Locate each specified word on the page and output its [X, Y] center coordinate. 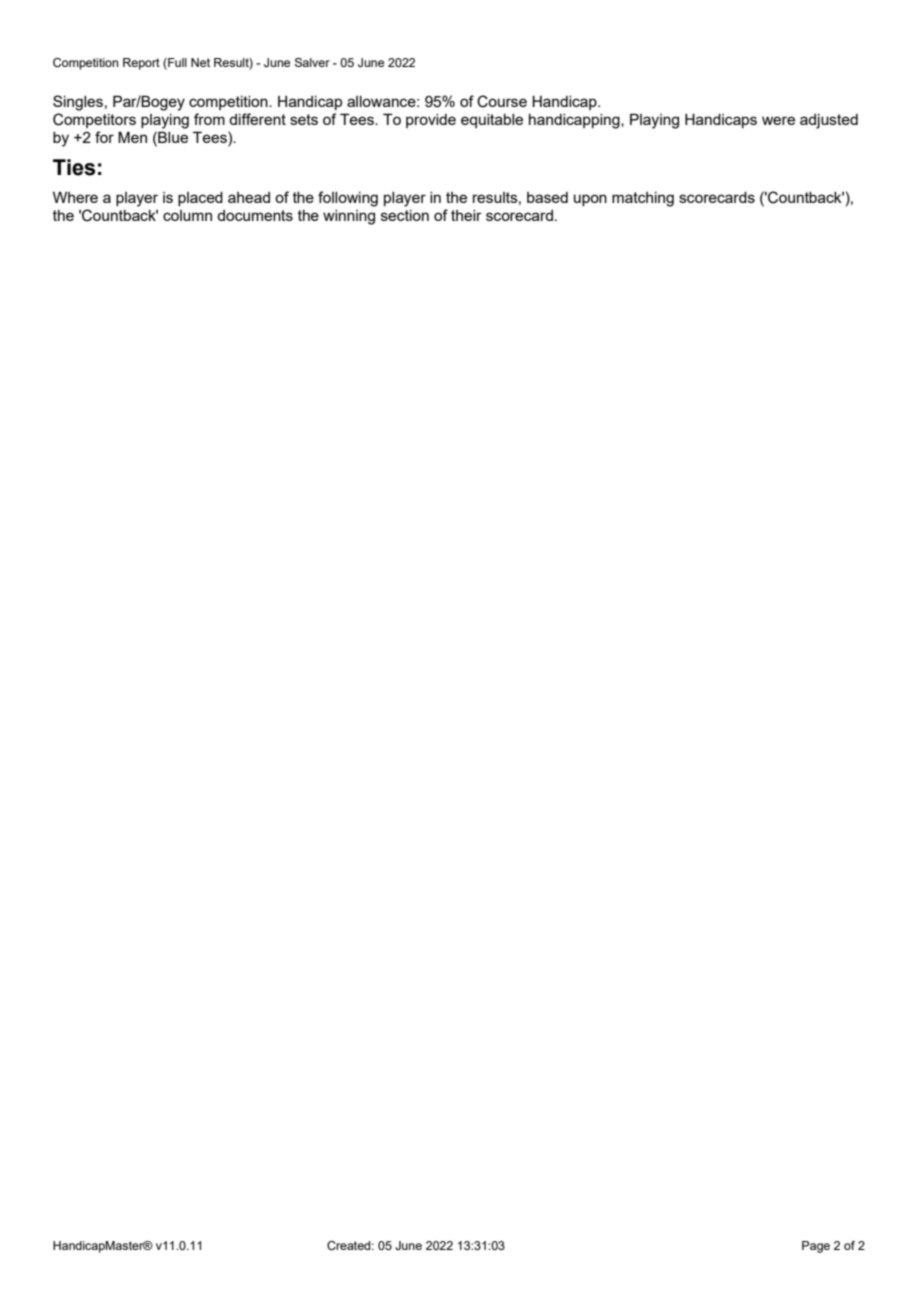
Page [816, 1247]
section [405, 215]
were [778, 120]
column [187, 215]
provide [431, 121]
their [466, 215]
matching [643, 199]
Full [176, 62]
